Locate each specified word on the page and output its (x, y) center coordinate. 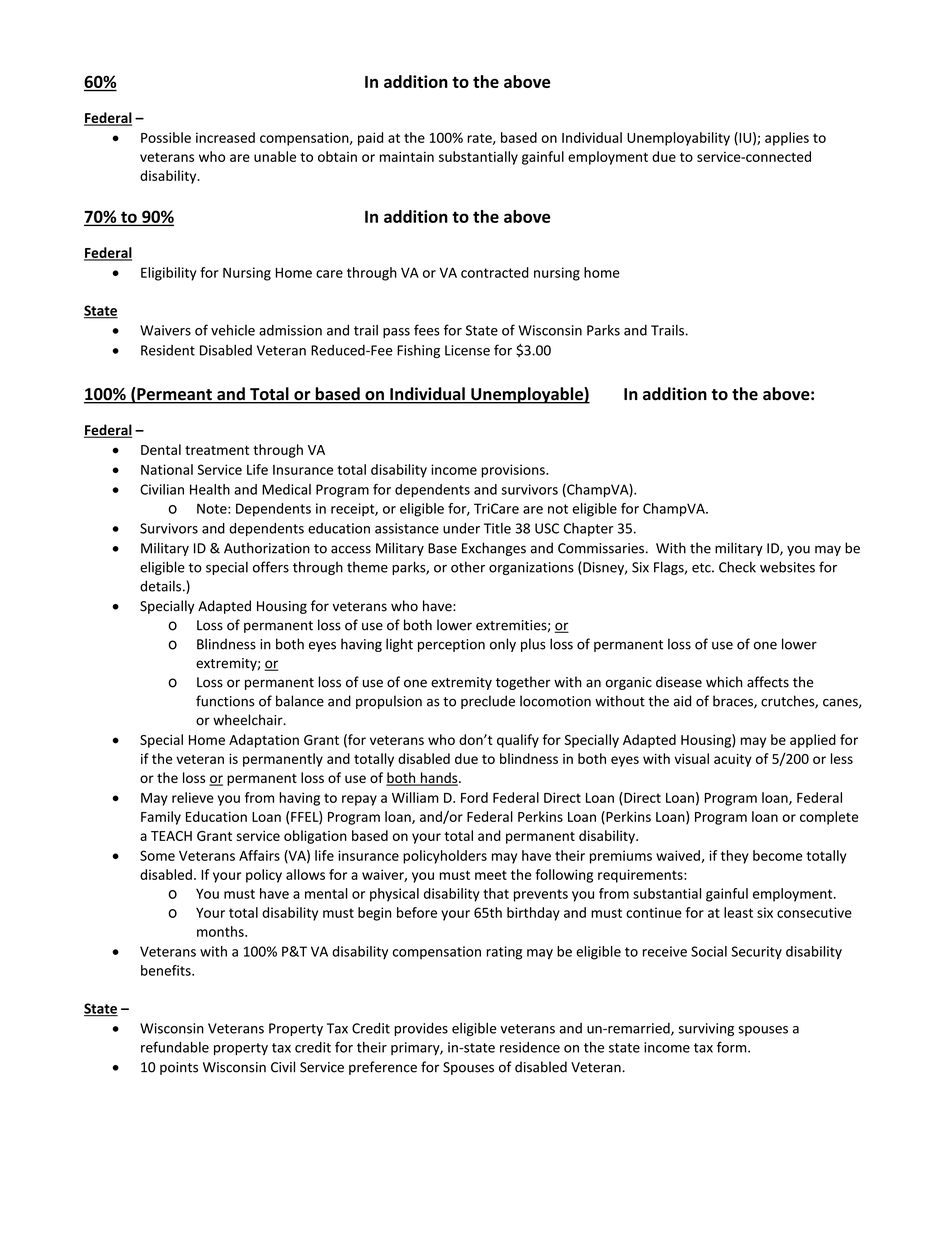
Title (497, 528)
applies (787, 139)
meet (491, 875)
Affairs (259, 855)
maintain (407, 156)
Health (210, 489)
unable (275, 156)
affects (768, 682)
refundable (175, 1047)
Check (737, 567)
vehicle (233, 330)
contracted (495, 272)
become (777, 855)
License (467, 350)
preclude (488, 702)
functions (225, 701)
